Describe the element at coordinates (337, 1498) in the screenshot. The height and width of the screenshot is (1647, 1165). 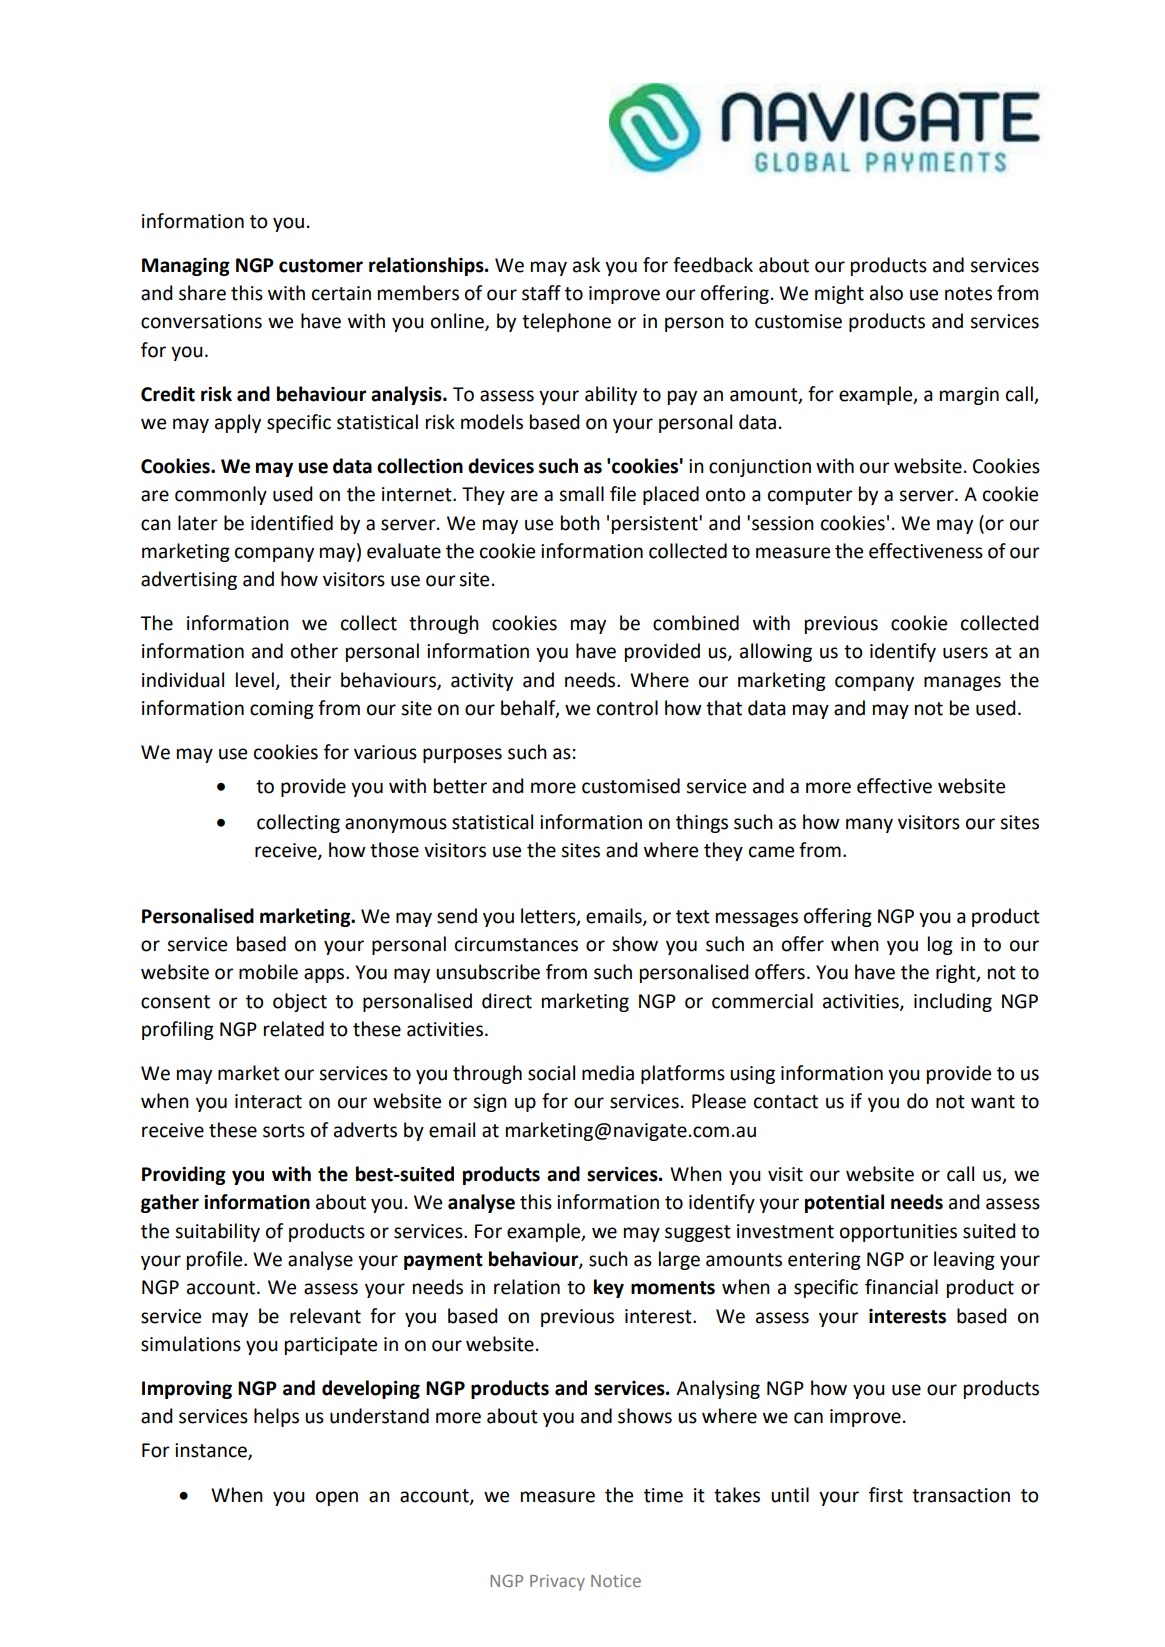
I see `open` at that location.
